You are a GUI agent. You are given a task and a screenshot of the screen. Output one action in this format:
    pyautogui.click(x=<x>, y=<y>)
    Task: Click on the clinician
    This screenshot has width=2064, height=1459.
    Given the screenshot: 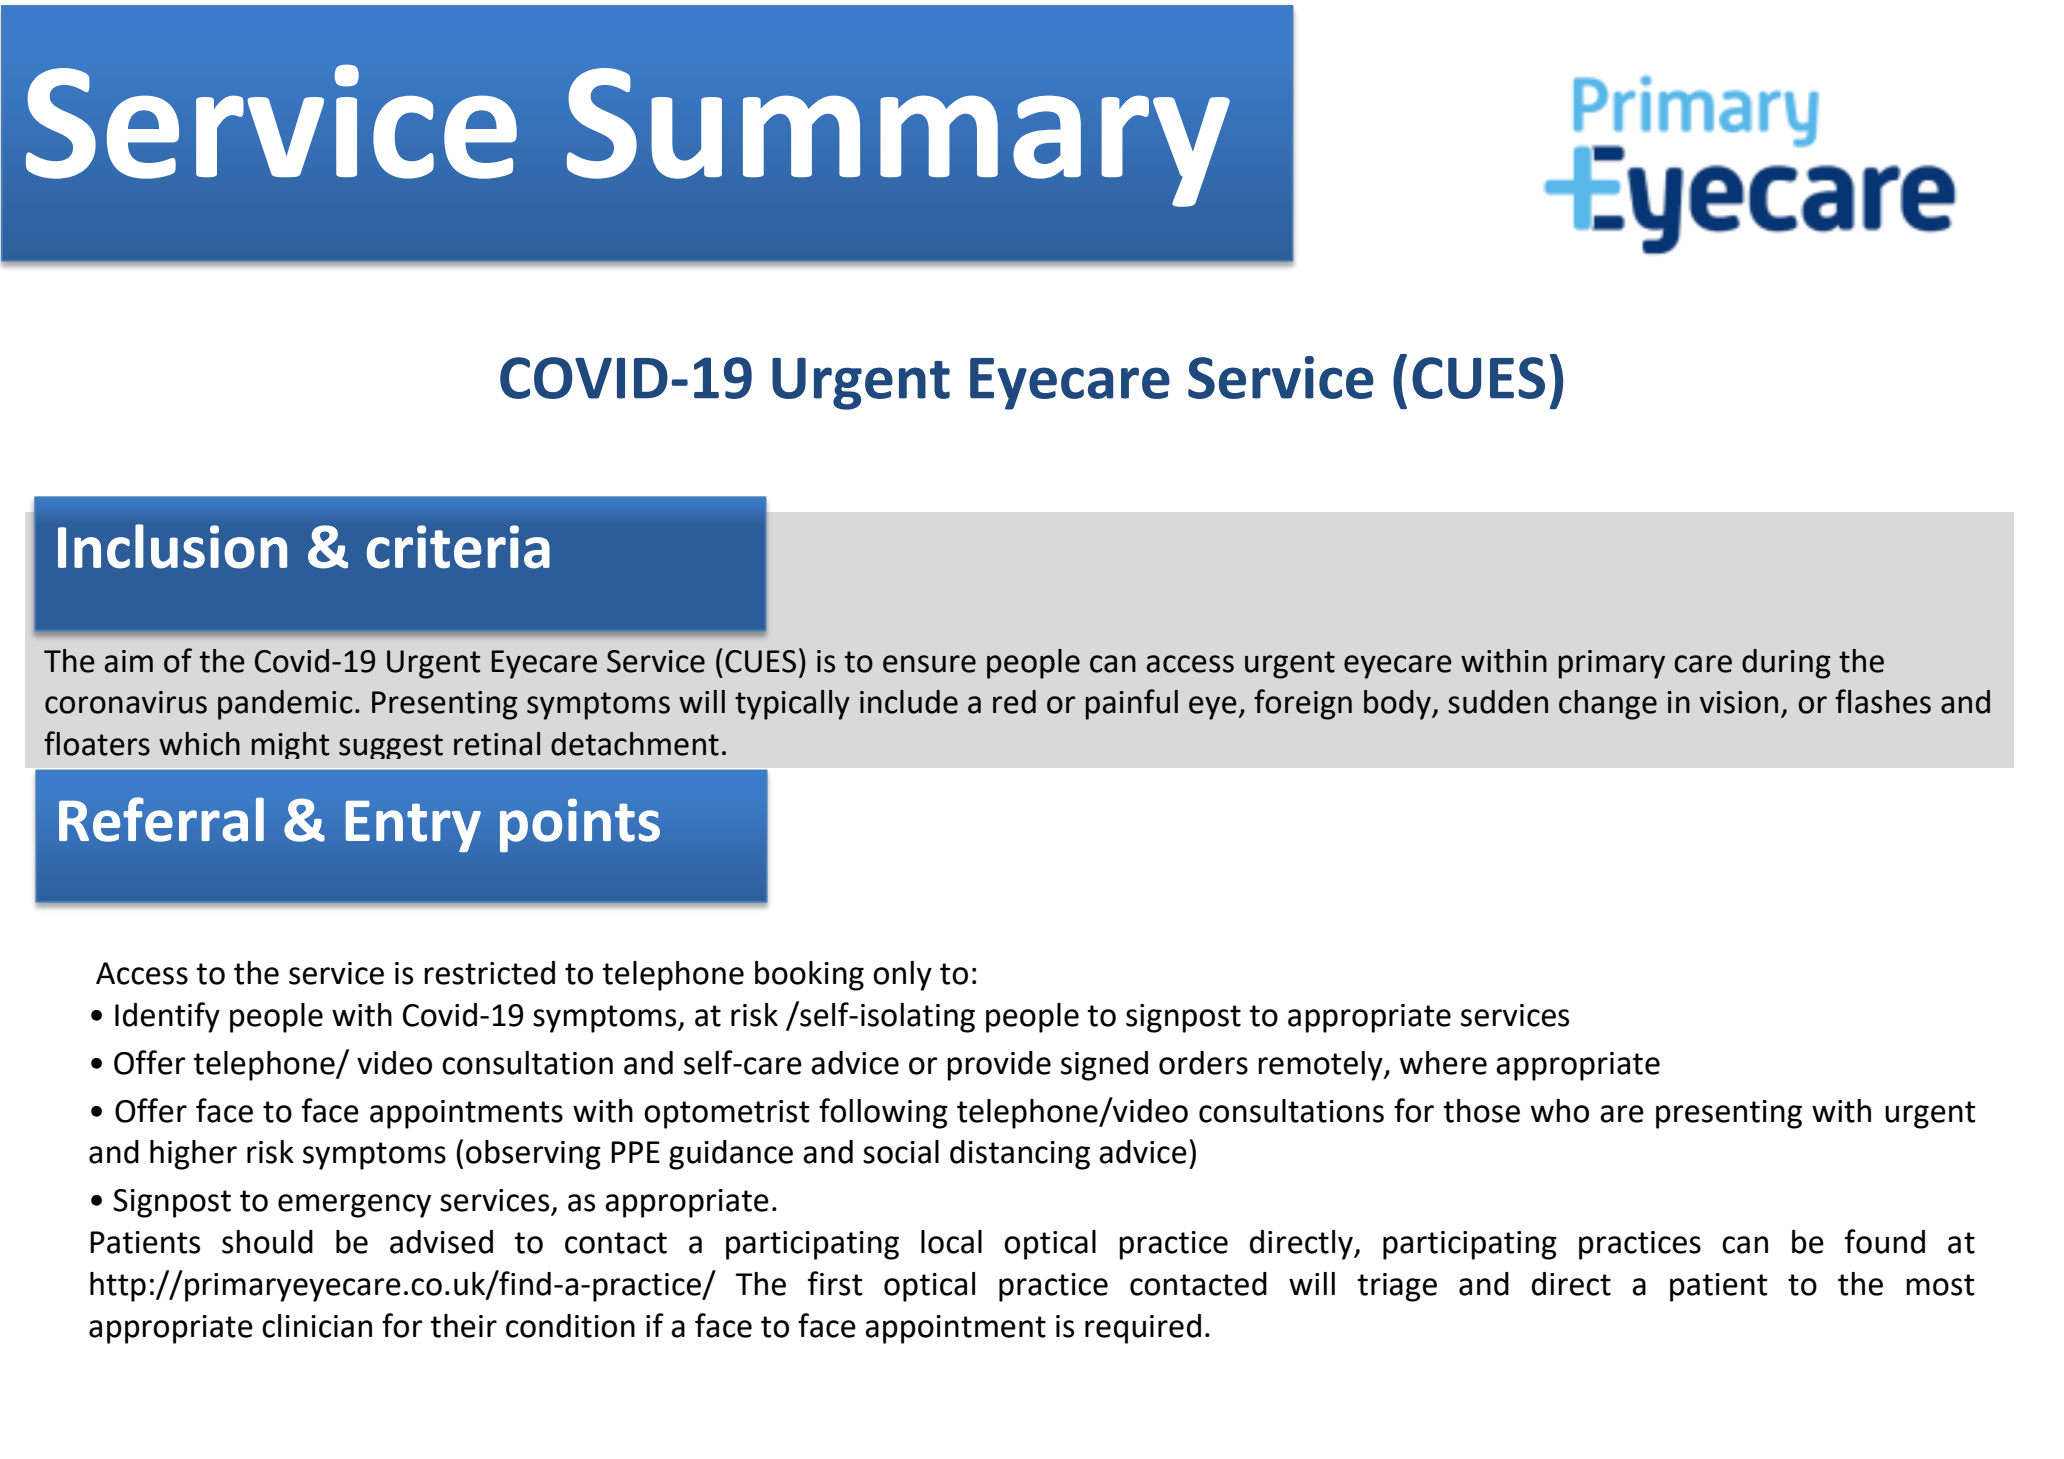 What is the action you would take?
    pyautogui.click(x=317, y=1326)
